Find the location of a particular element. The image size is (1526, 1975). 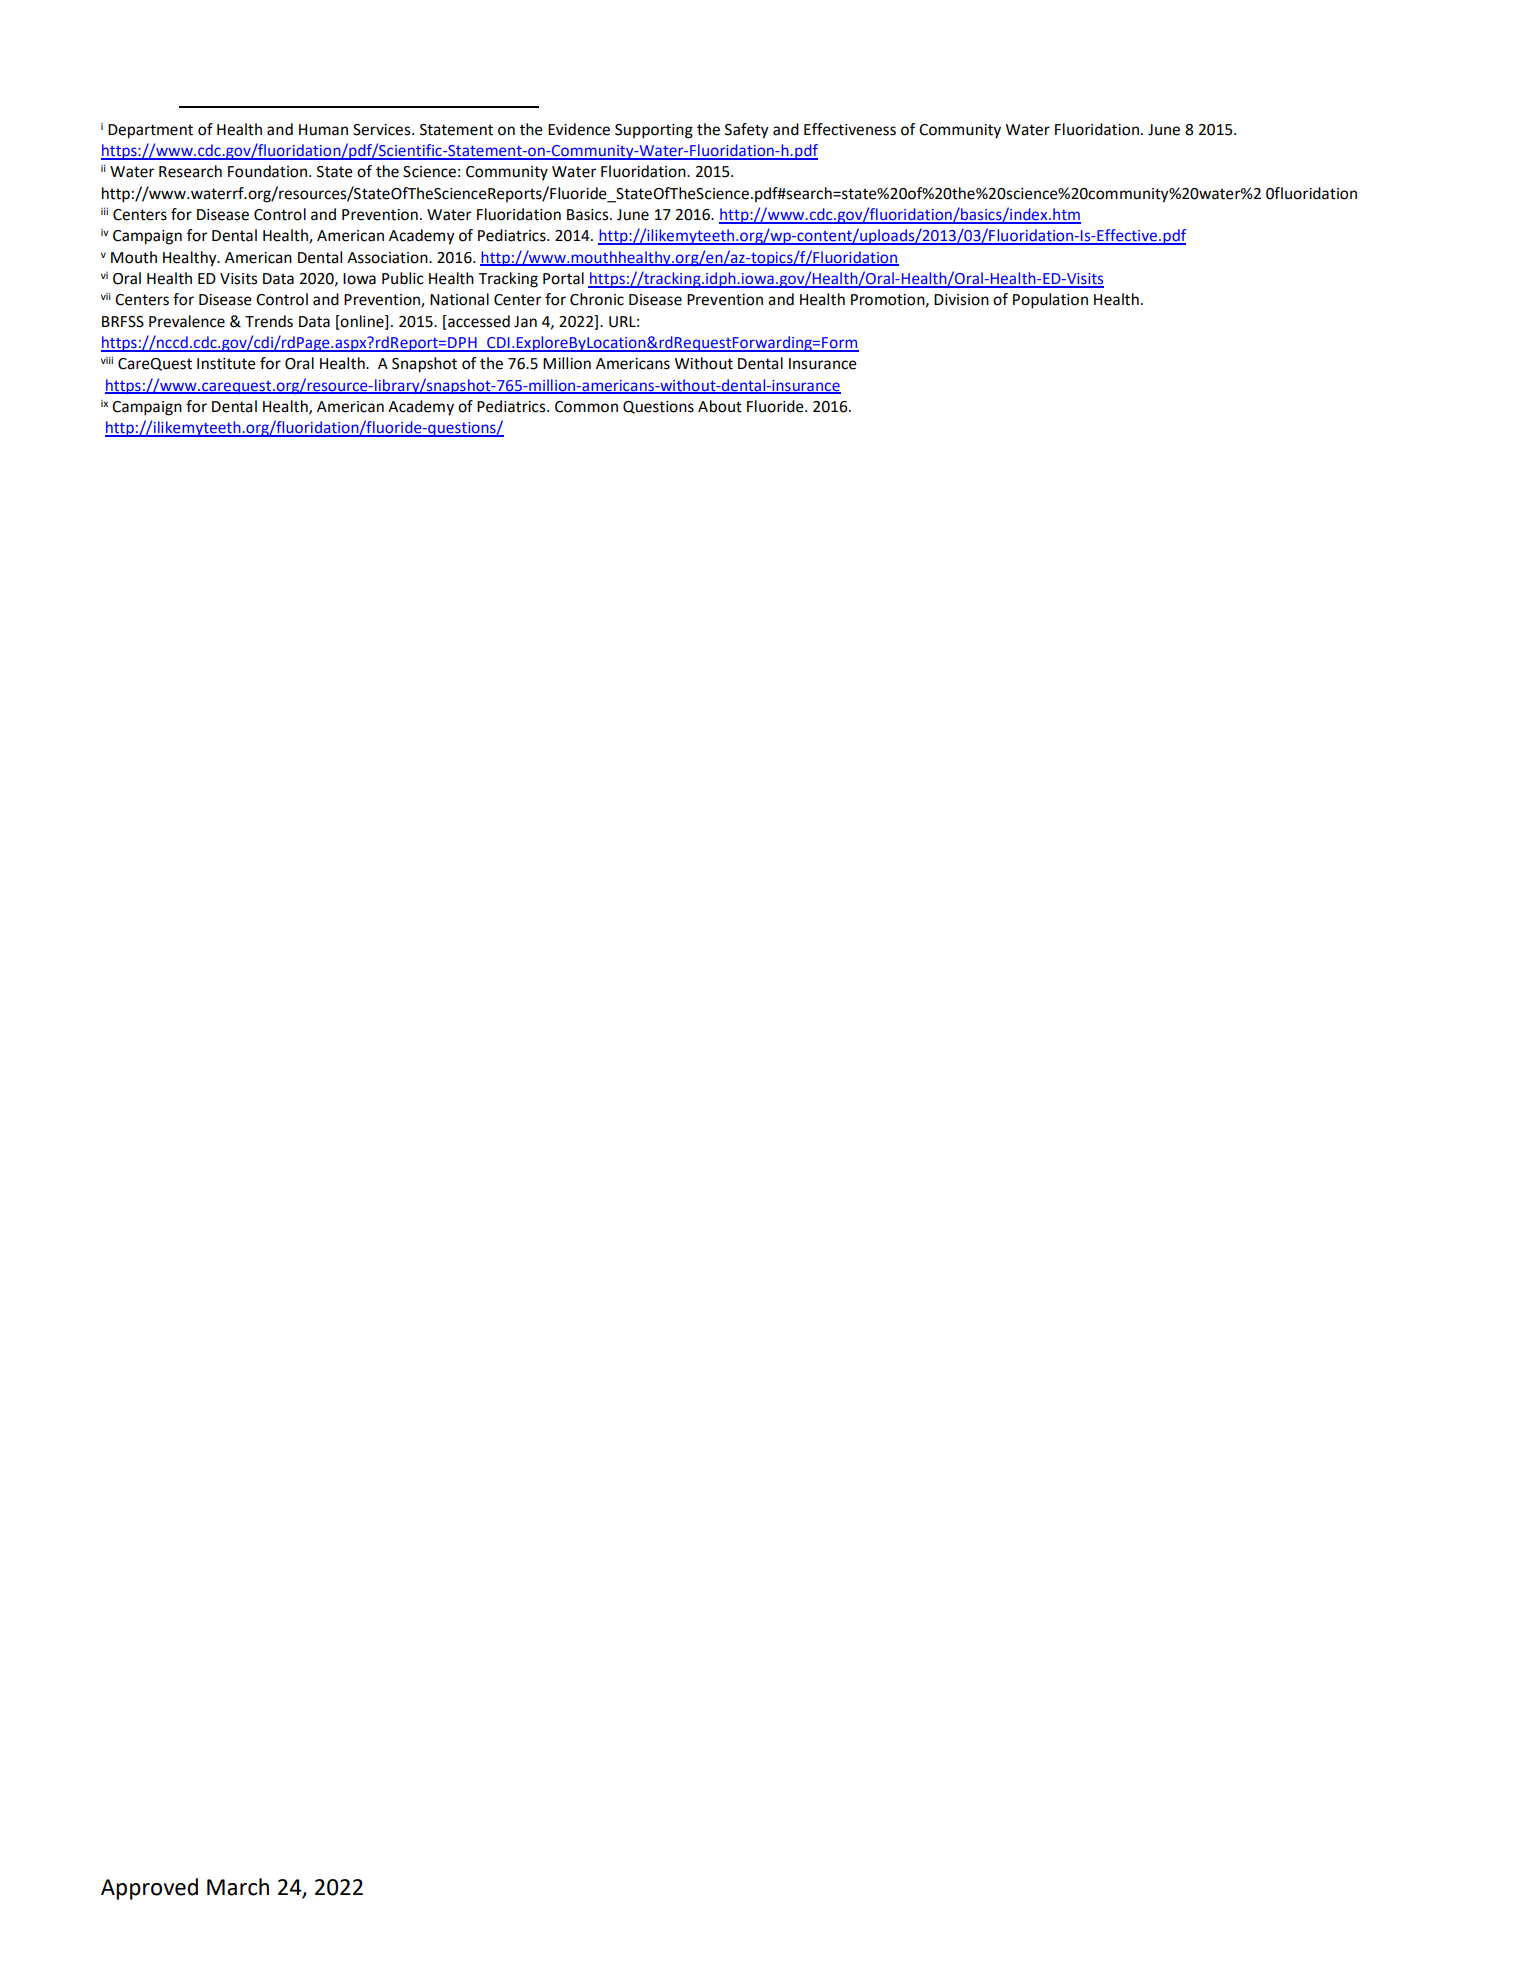

Institute is located at coordinates (226, 364).
